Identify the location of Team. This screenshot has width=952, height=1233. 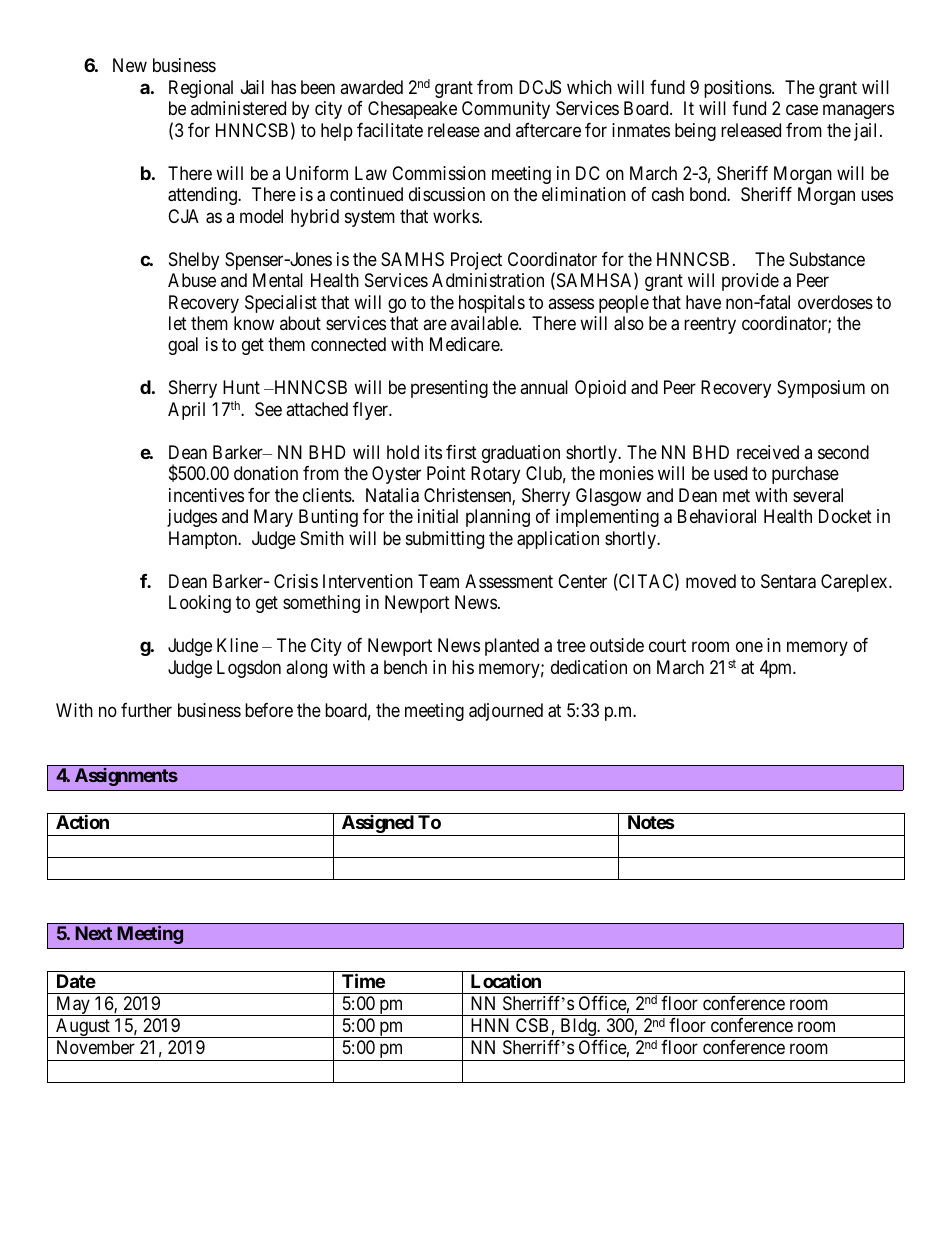
(438, 581).
